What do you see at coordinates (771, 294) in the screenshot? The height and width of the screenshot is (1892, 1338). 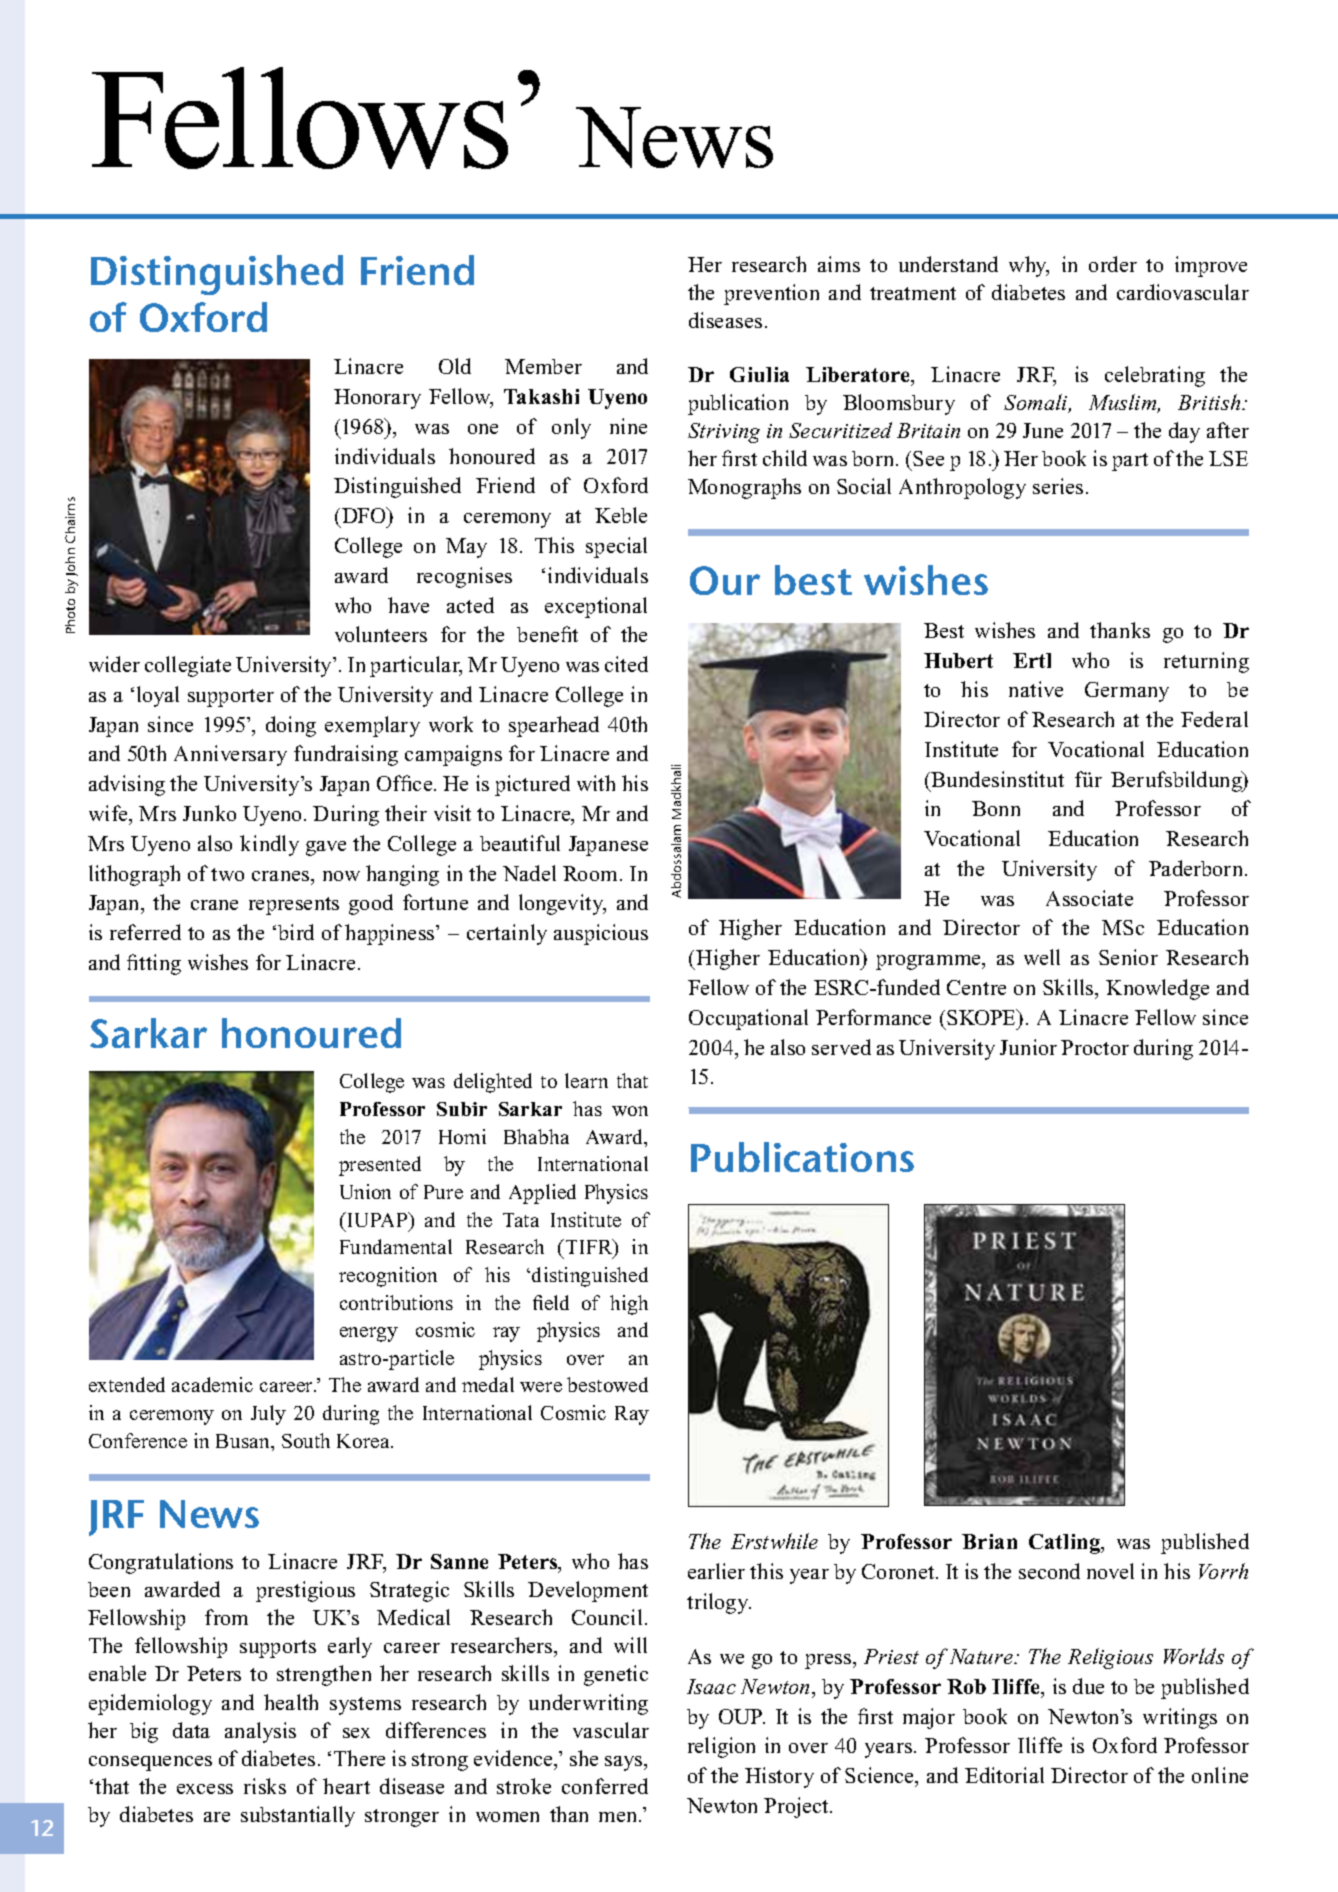 I see `prevention` at bounding box center [771, 294].
